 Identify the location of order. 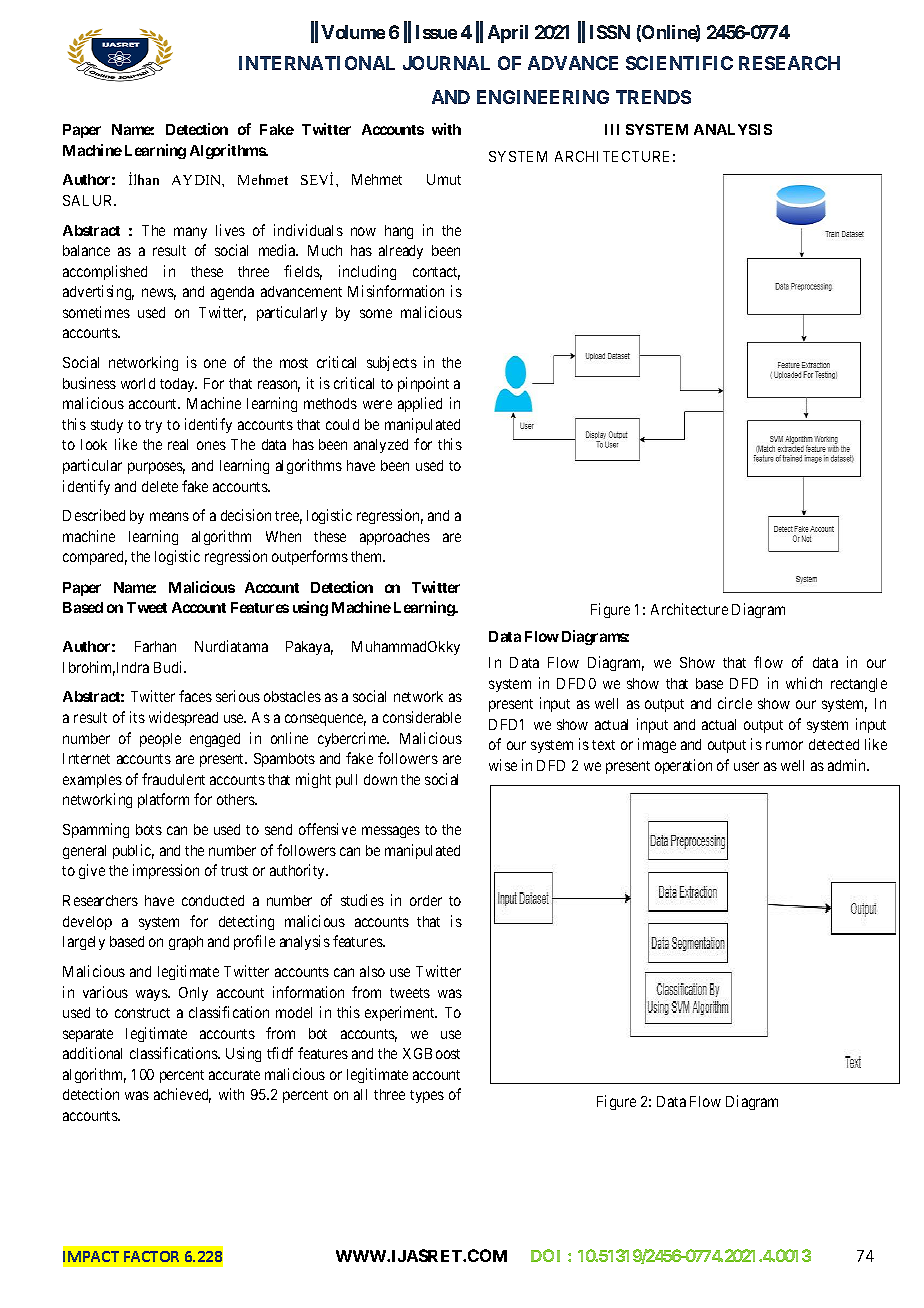
(426, 900).
